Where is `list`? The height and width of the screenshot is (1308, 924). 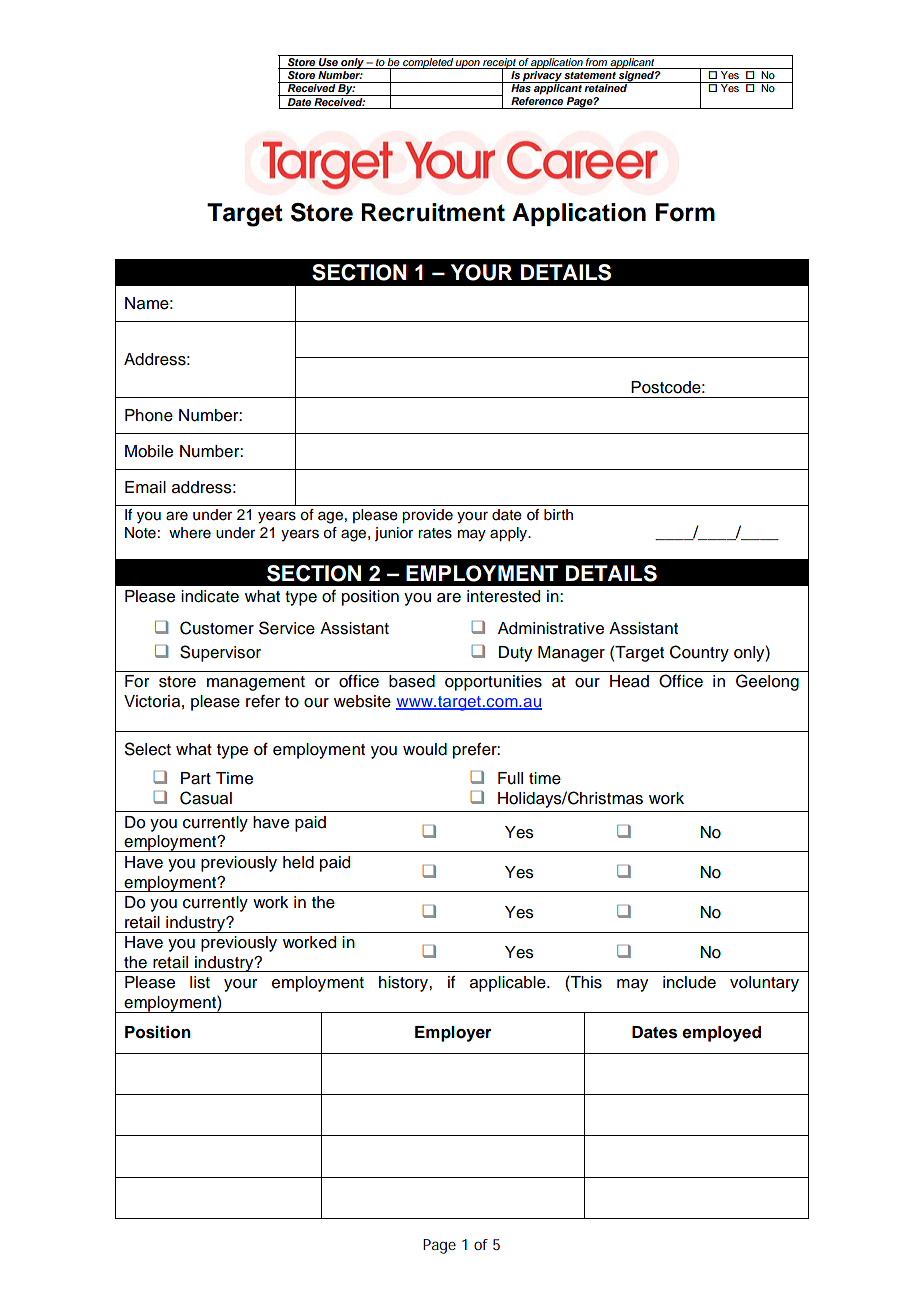 list is located at coordinates (200, 982).
